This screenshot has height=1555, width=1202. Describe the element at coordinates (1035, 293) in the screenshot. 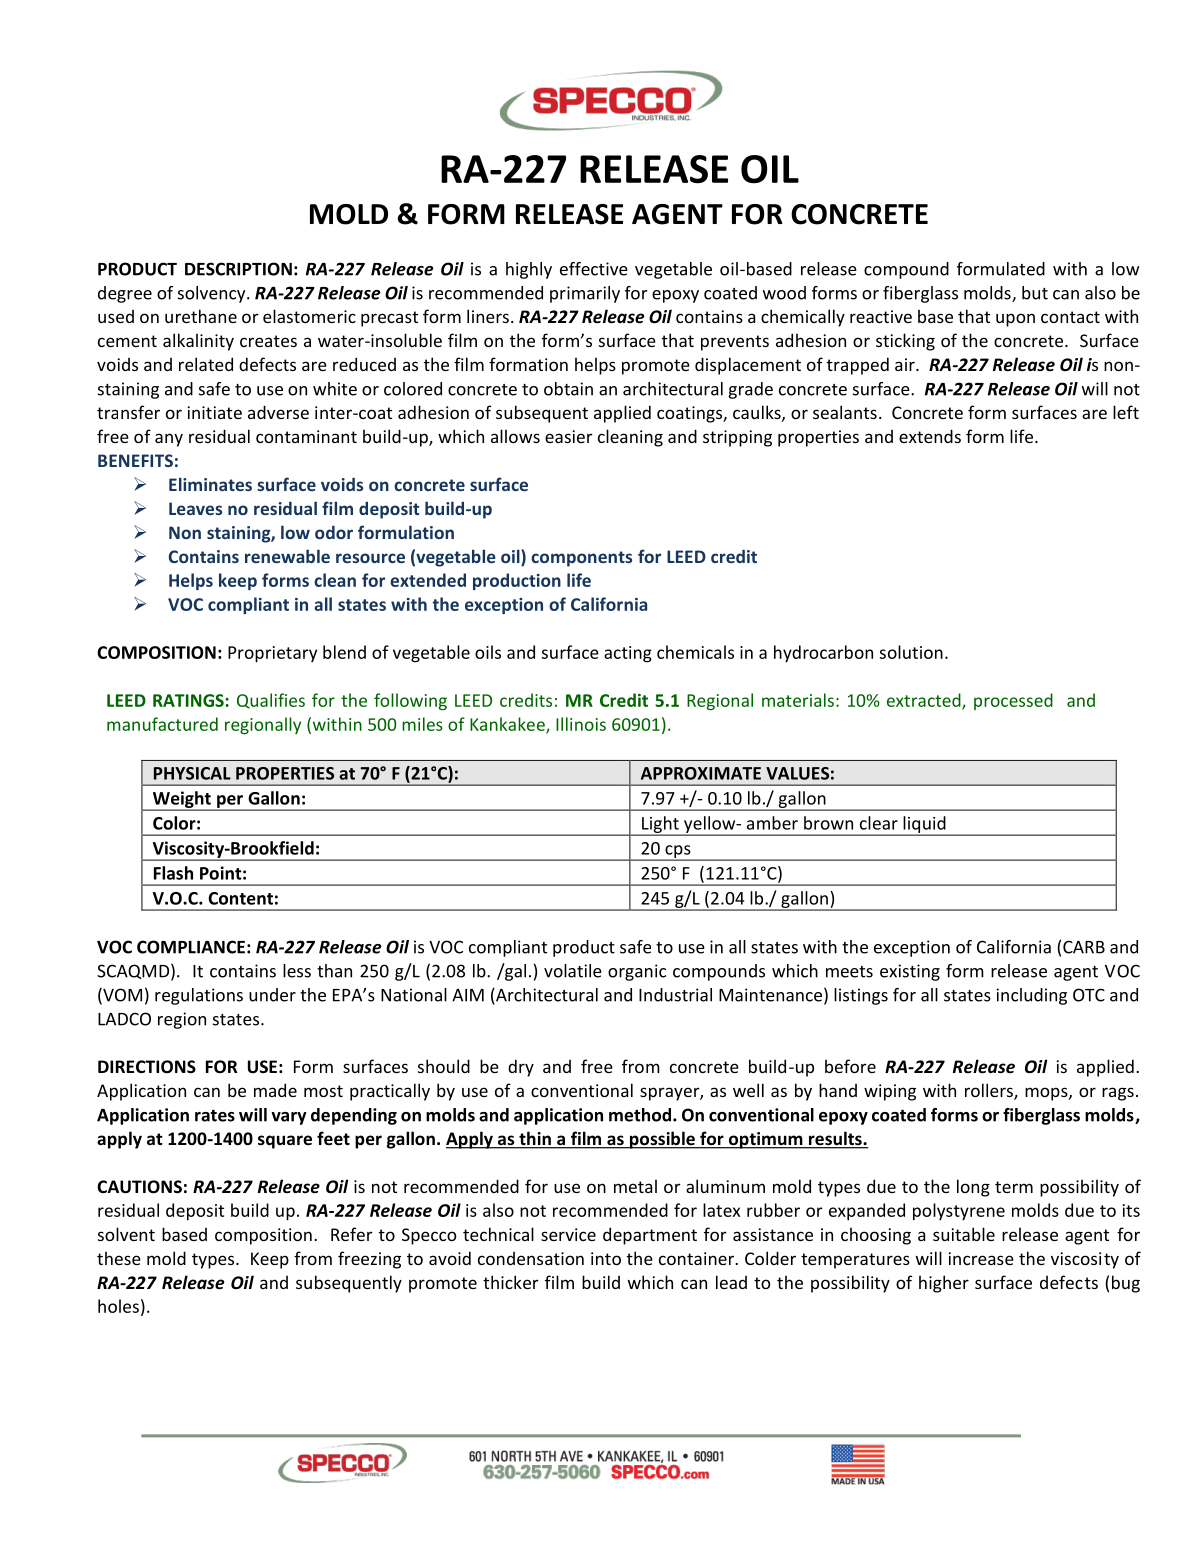

I see `but` at that location.
